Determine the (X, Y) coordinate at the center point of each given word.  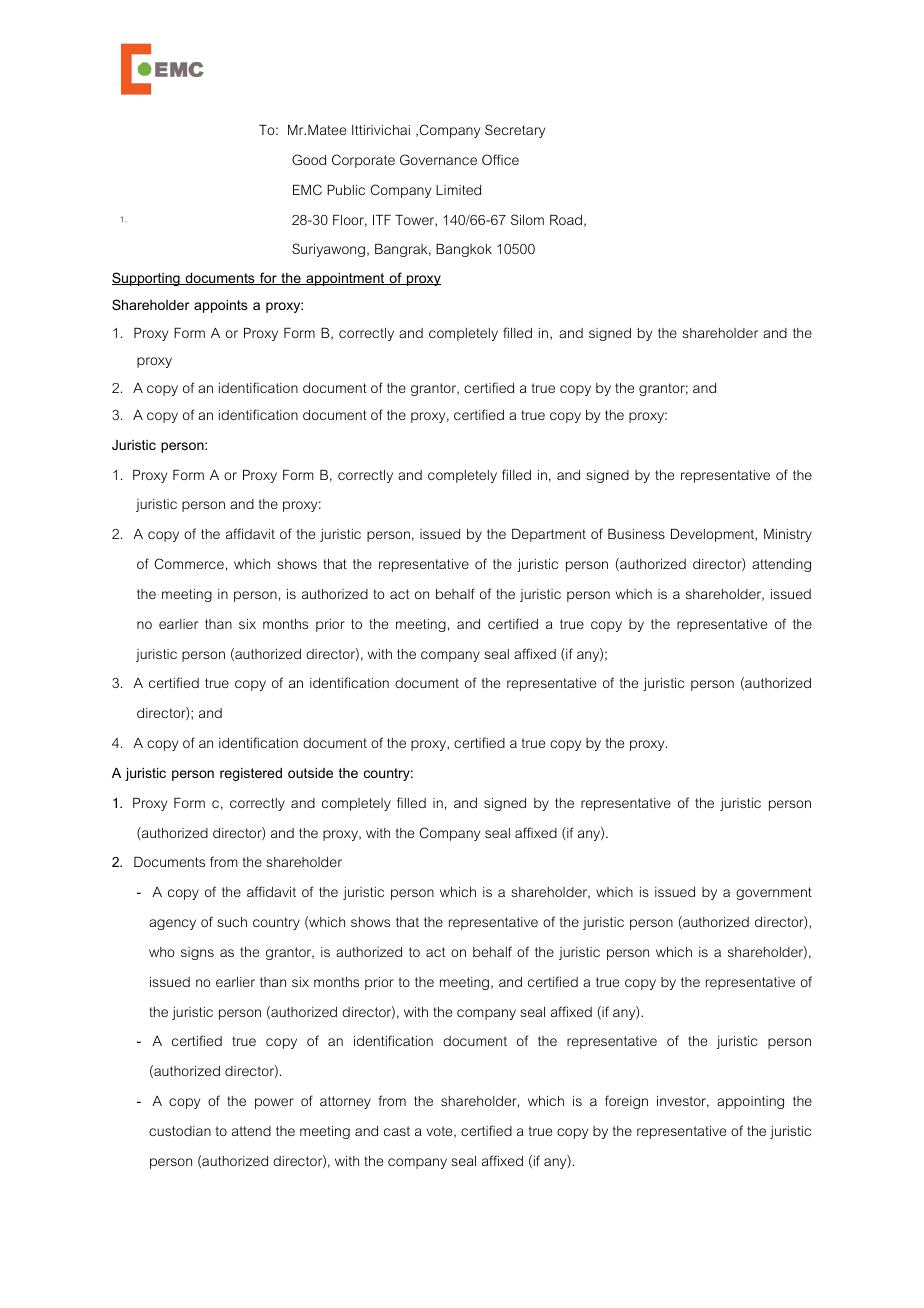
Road (566, 220)
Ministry (788, 535)
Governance (438, 159)
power (274, 1103)
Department (549, 535)
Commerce (189, 563)
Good (309, 159)
